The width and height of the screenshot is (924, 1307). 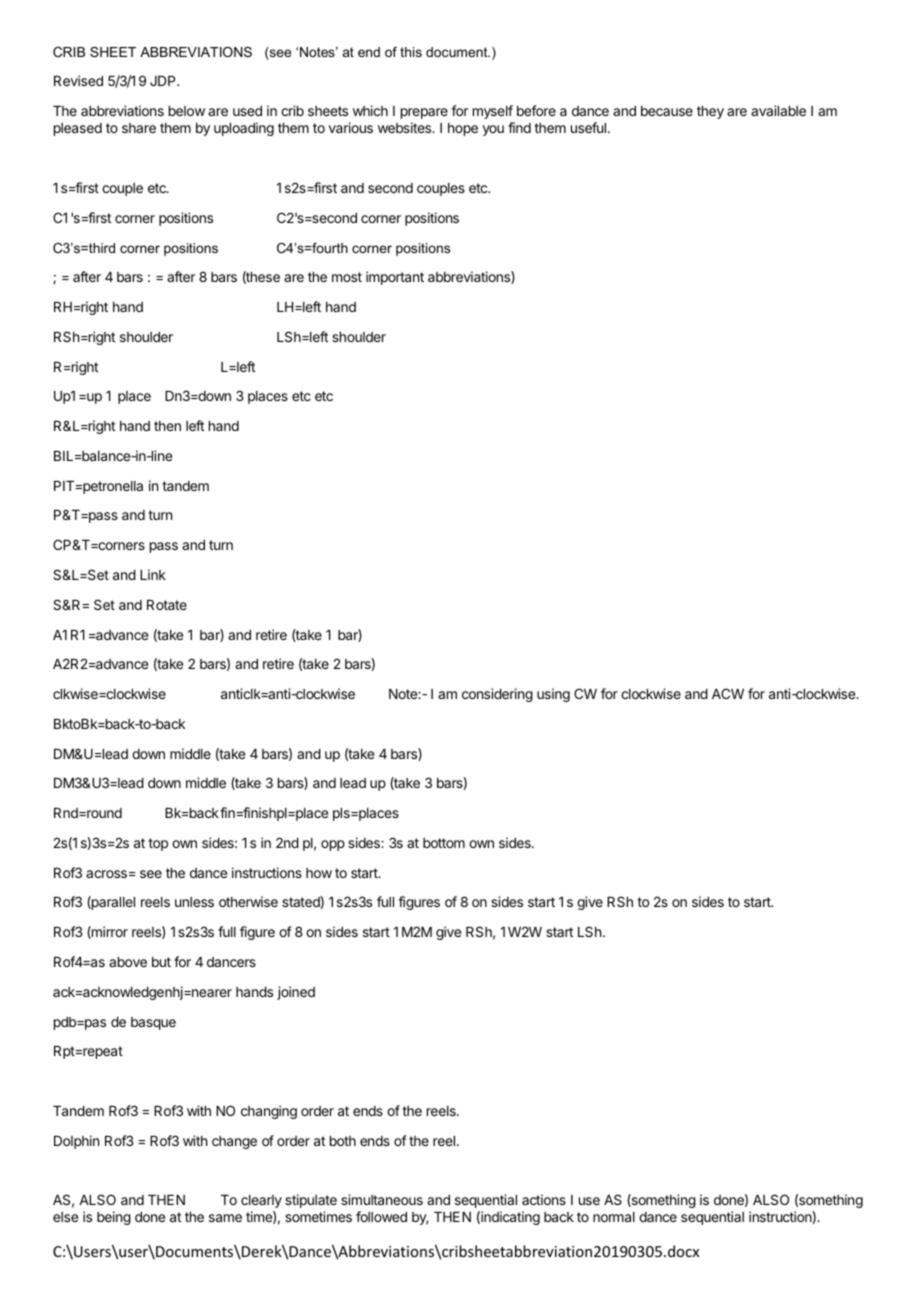 I want to click on normal, so click(x=614, y=1217).
